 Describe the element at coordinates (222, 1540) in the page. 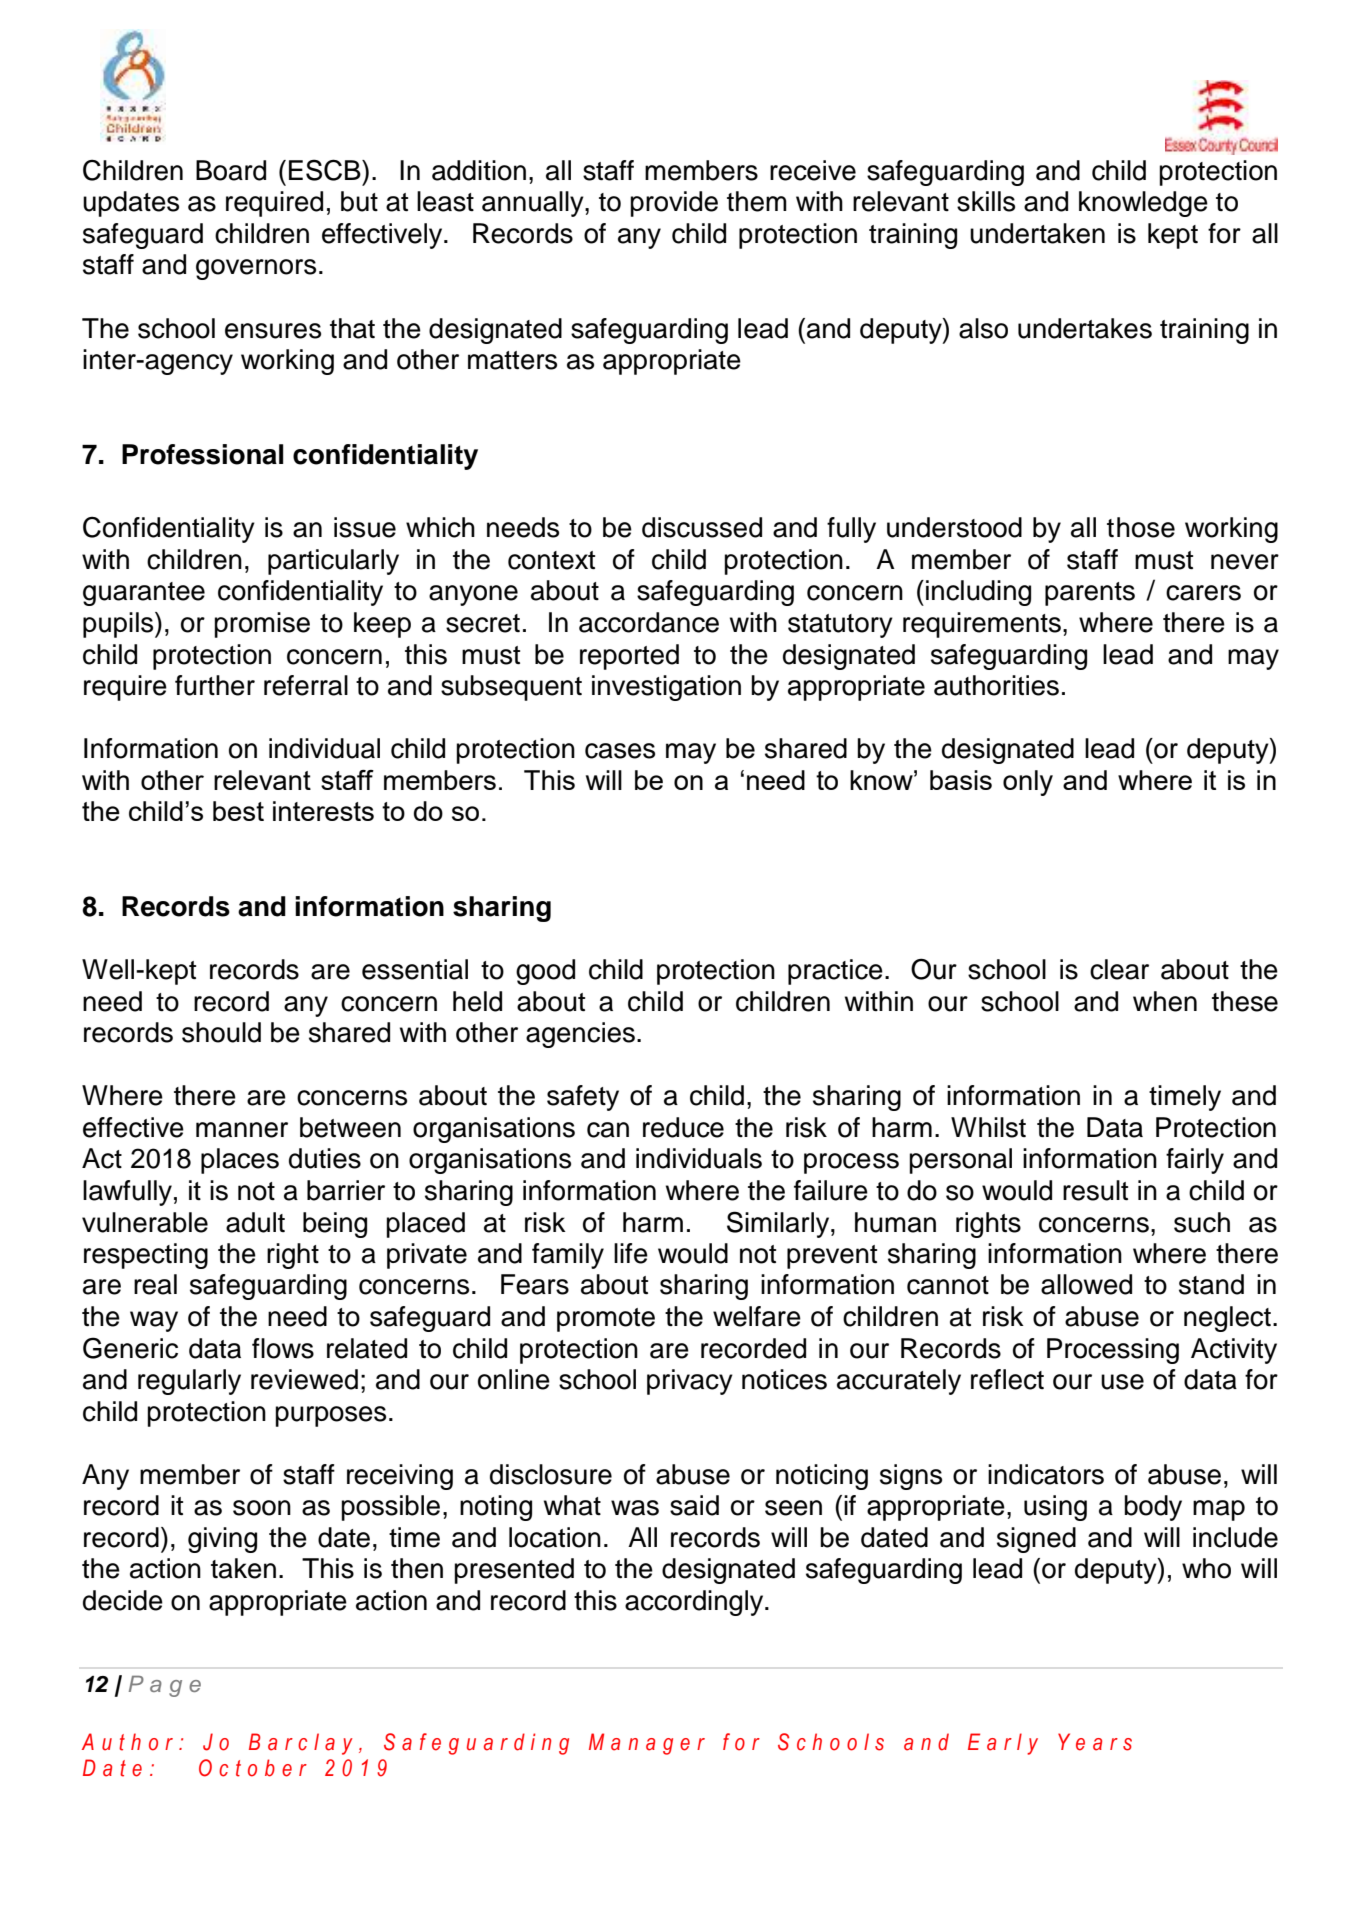

I see `giving` at that location.
